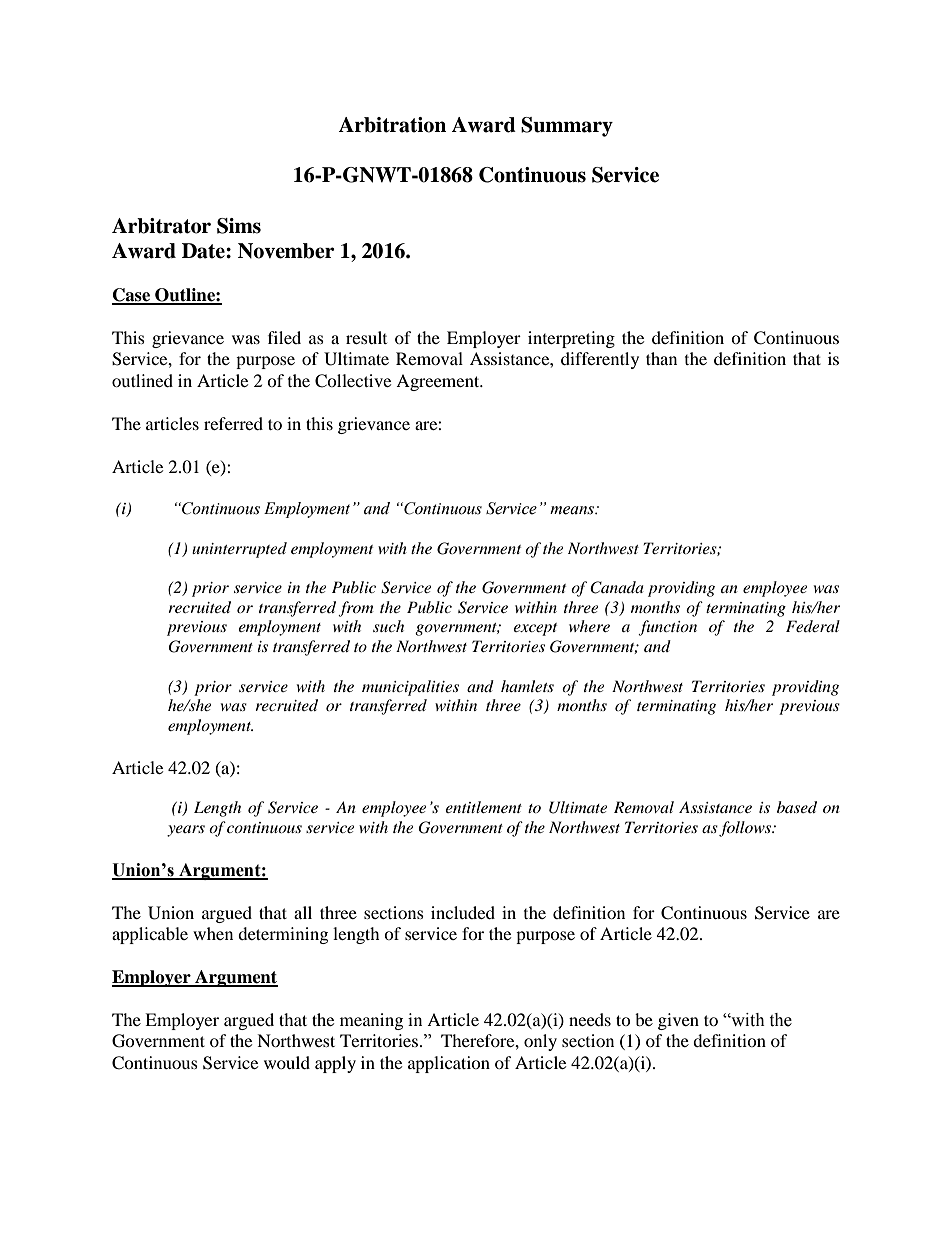 The height and width of the page is (1233, 952). I want to click on function, so click(667, 628).
